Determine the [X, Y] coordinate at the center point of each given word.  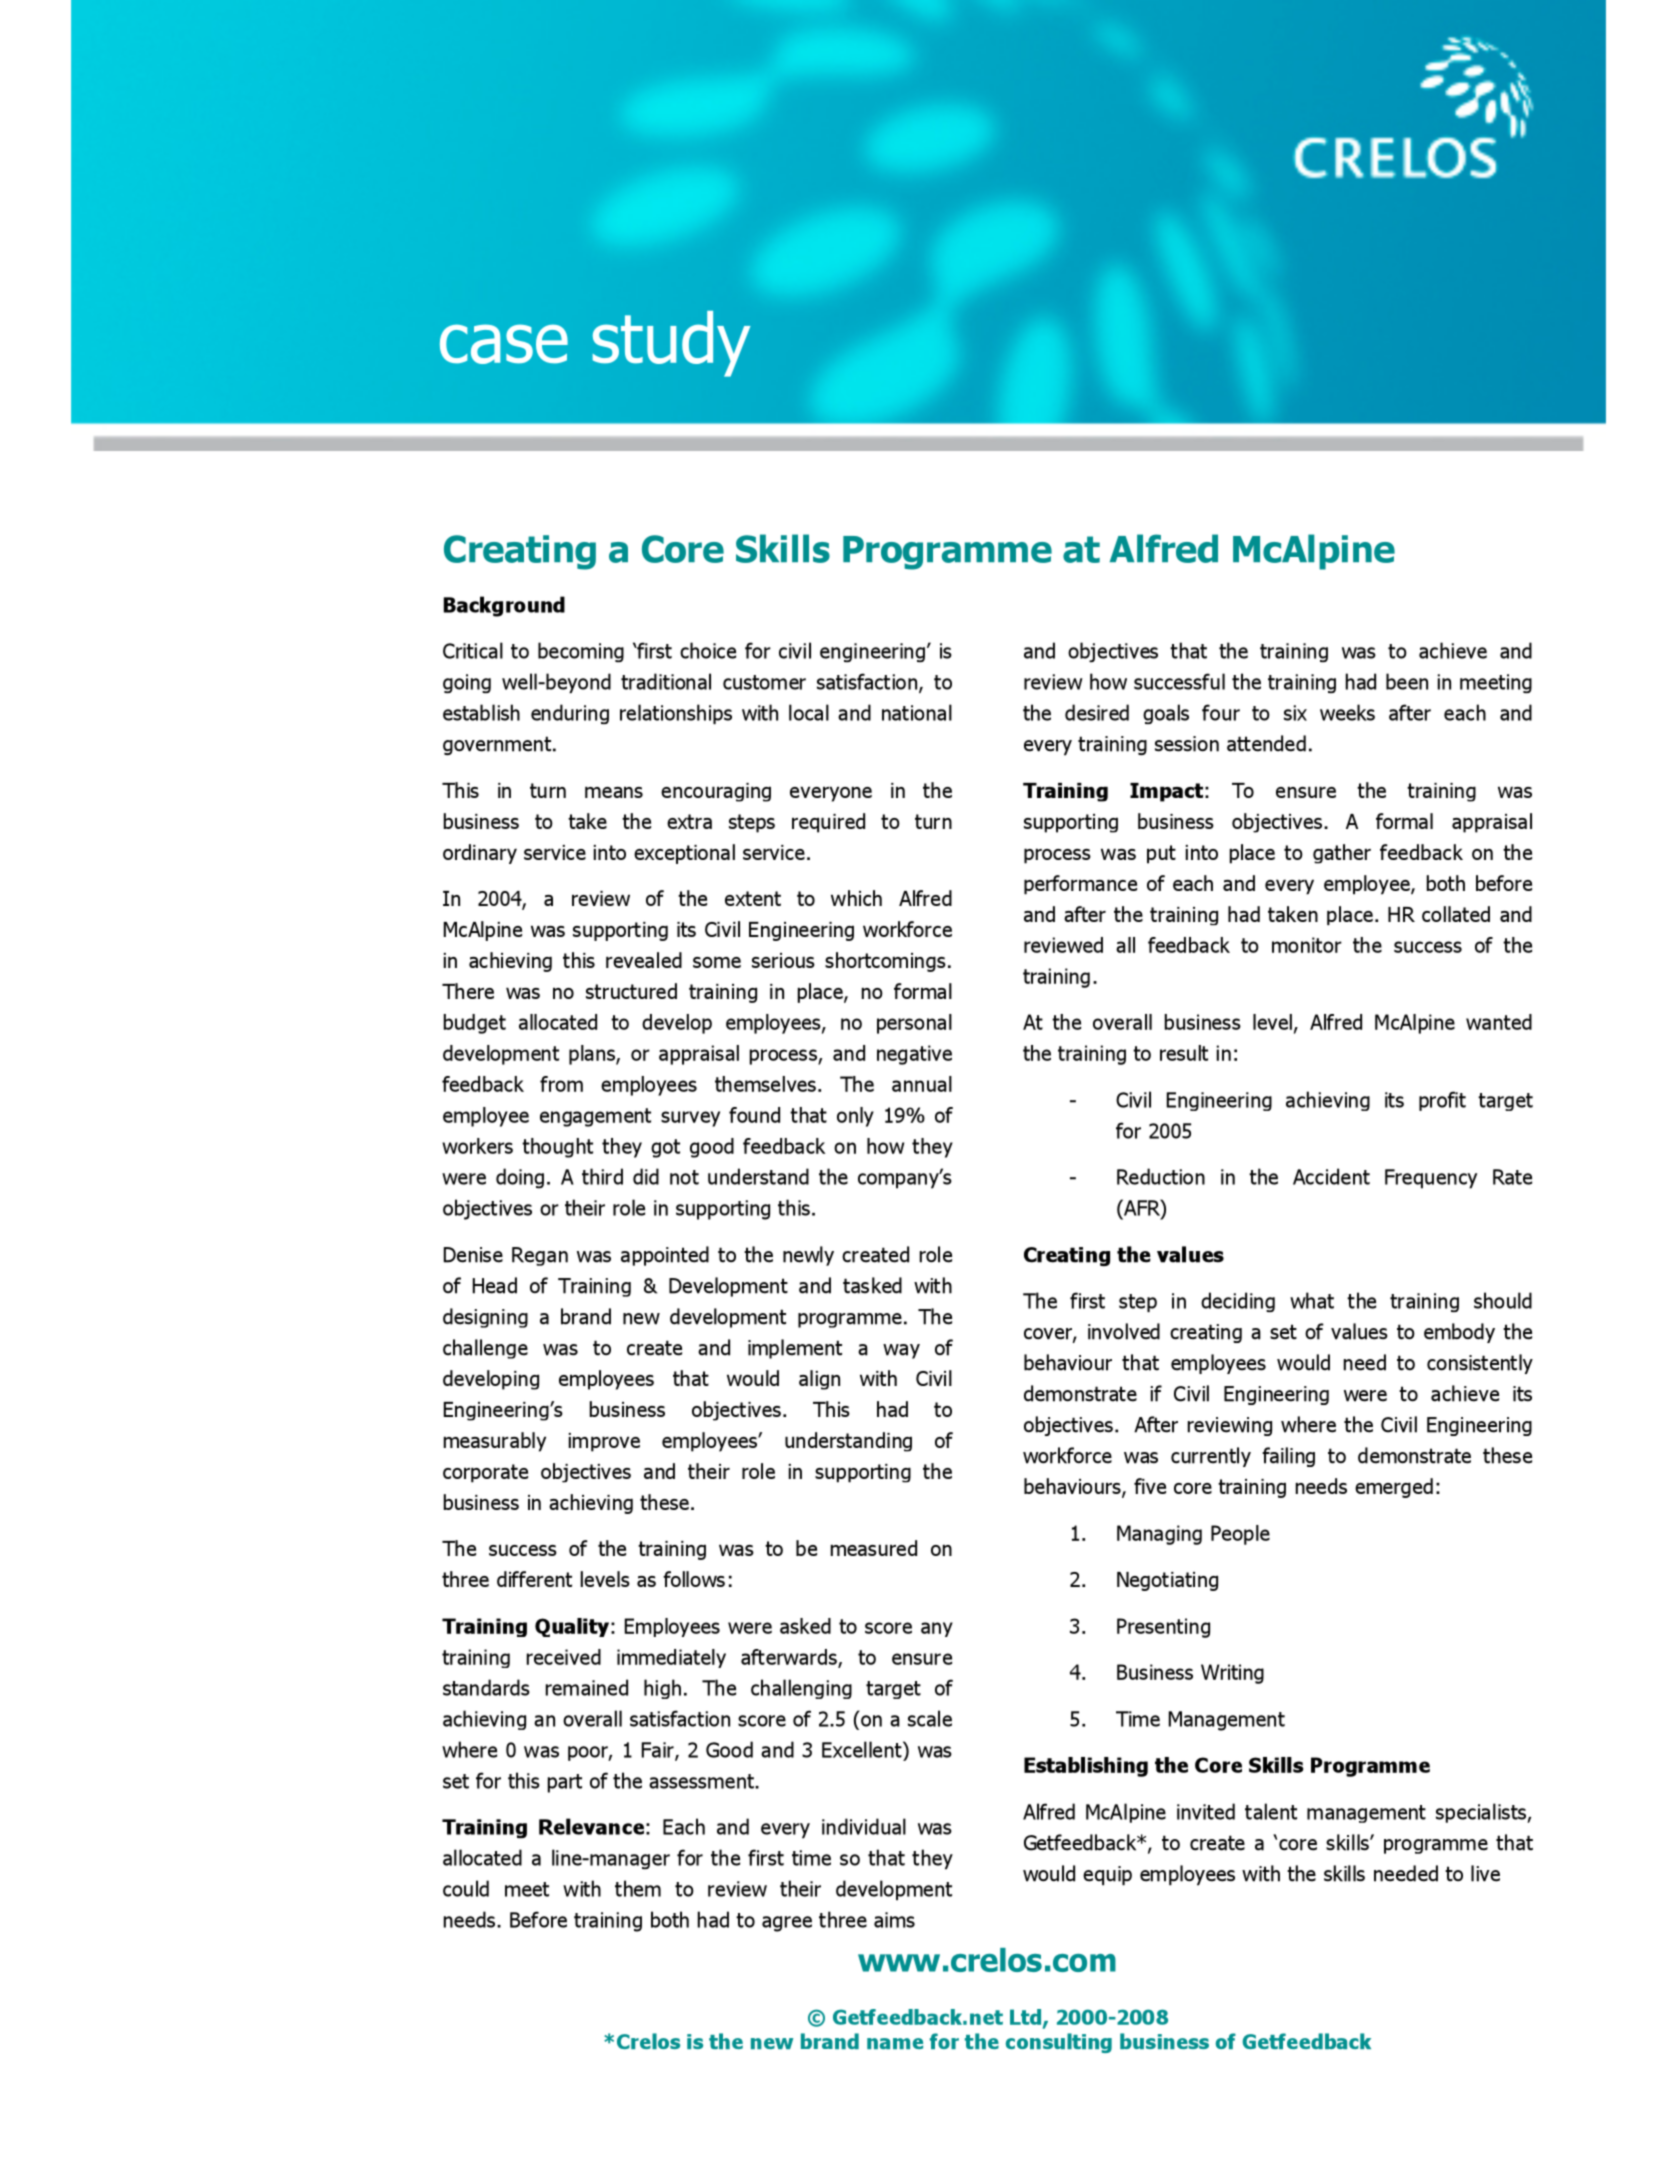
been [1407, 681]
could [466, 1888]
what [1312, 1300]
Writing [1232, 1674]
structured [631, 991]
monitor [1307, 945]
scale [930, 1718]
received [564, 1657]
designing [485, 1318]
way [901, 1351]
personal [914, 1024]
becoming [581, 652]
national [917, 712]
